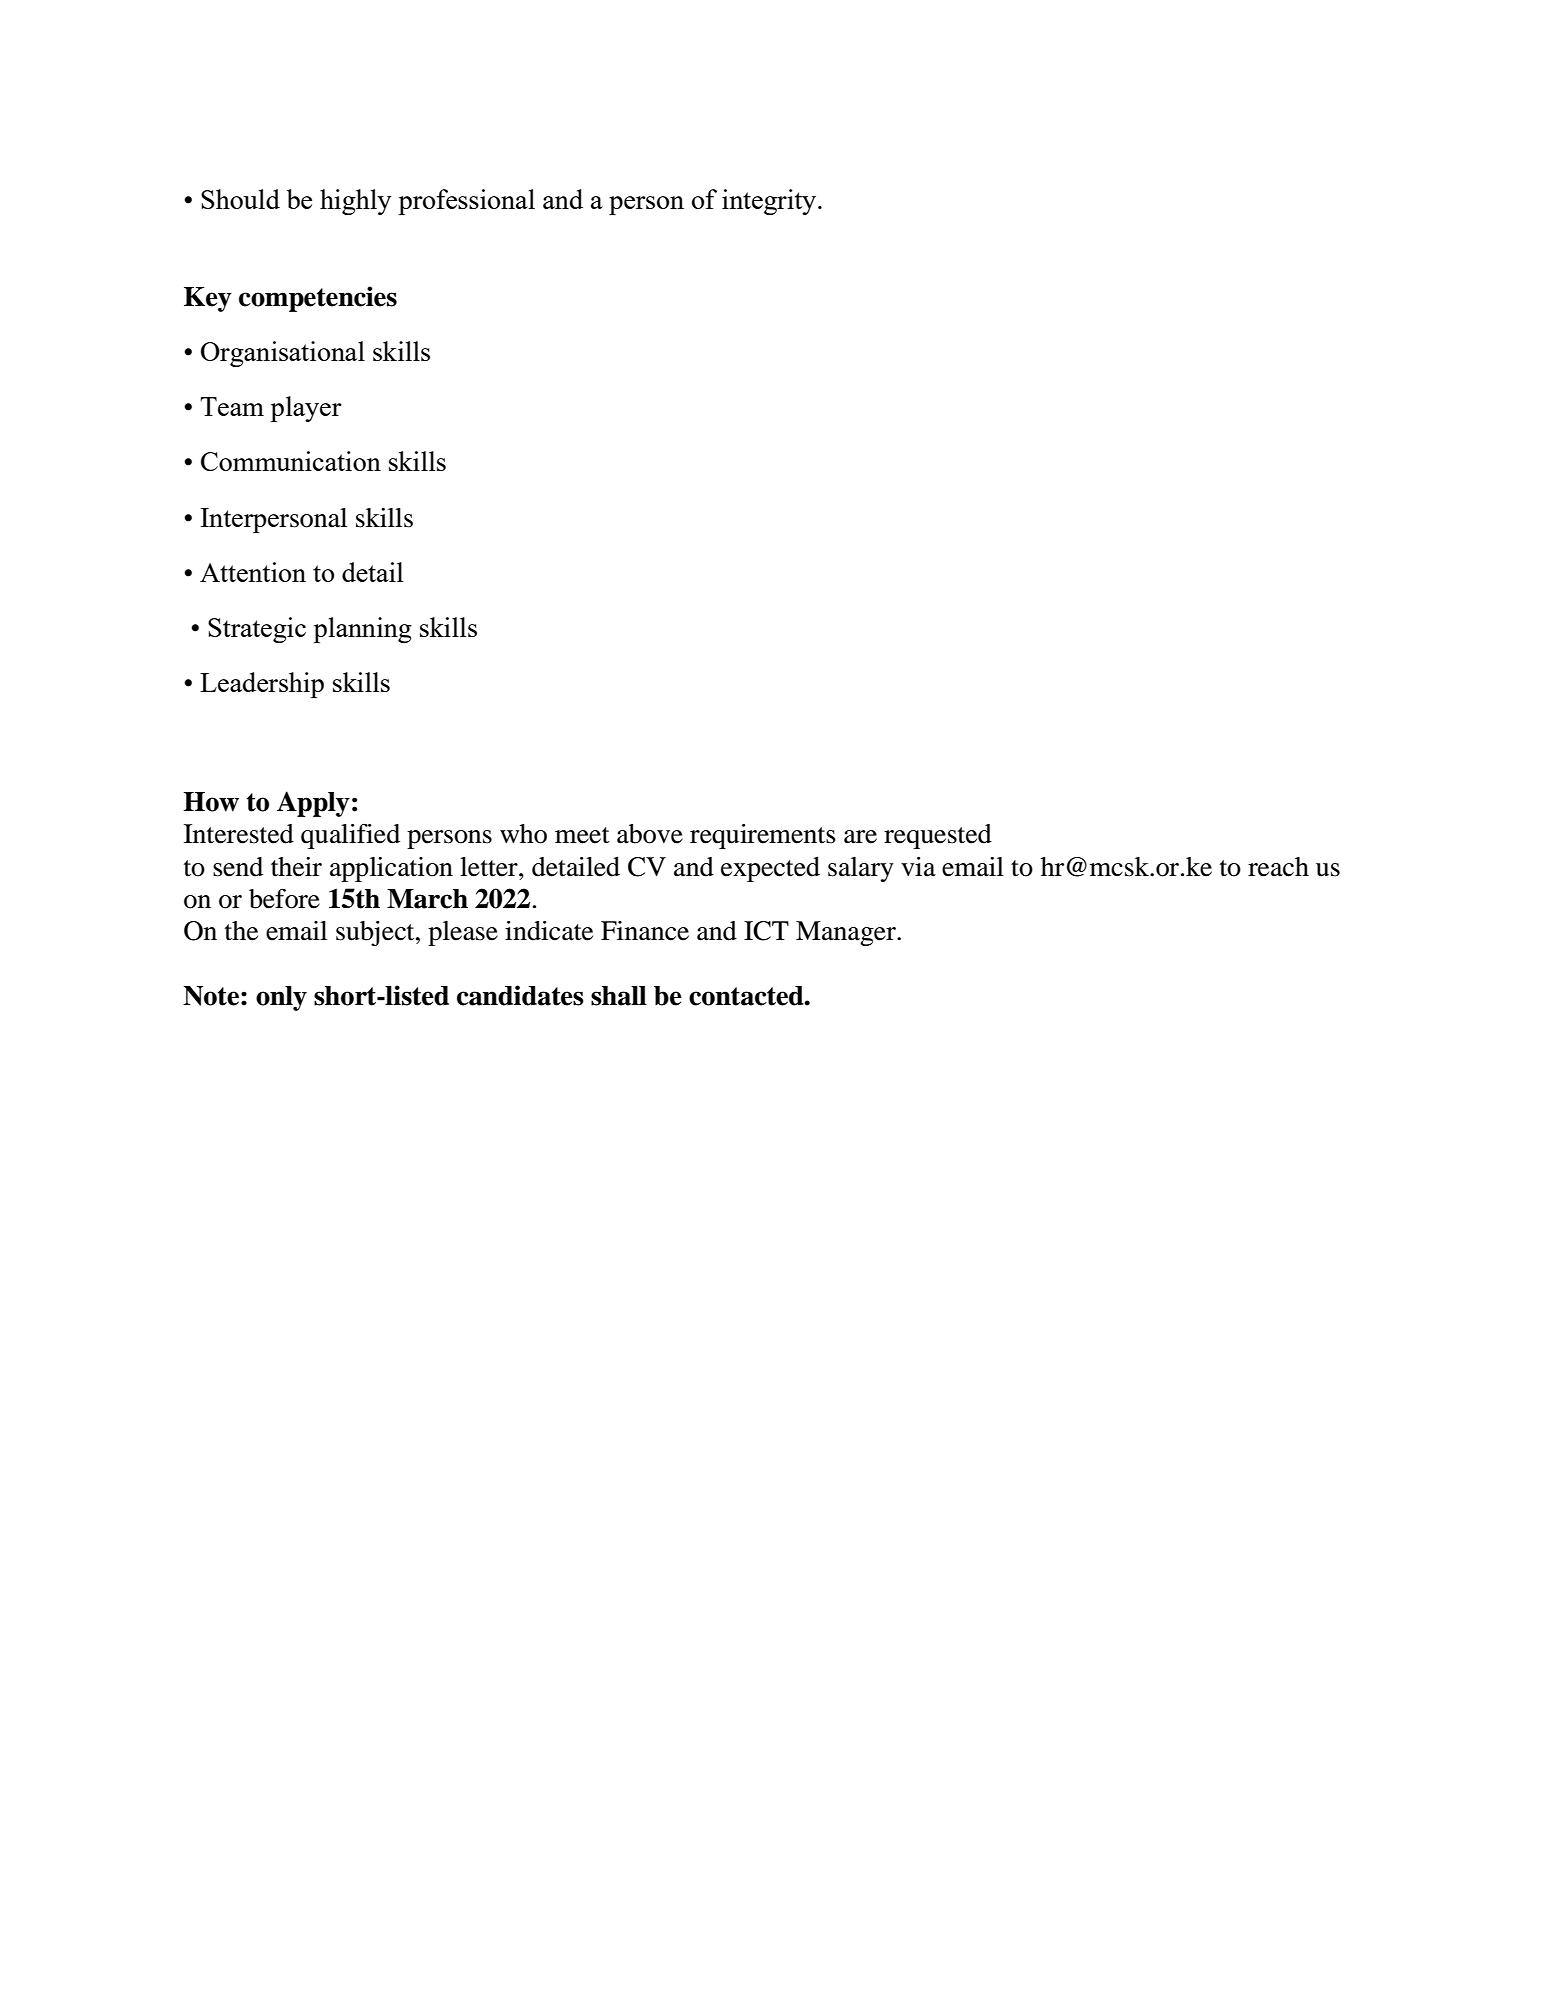 This image has height=2016, width=1558. Describe the element at coordinates (281, 998) in the image. I see `only` at that location.
